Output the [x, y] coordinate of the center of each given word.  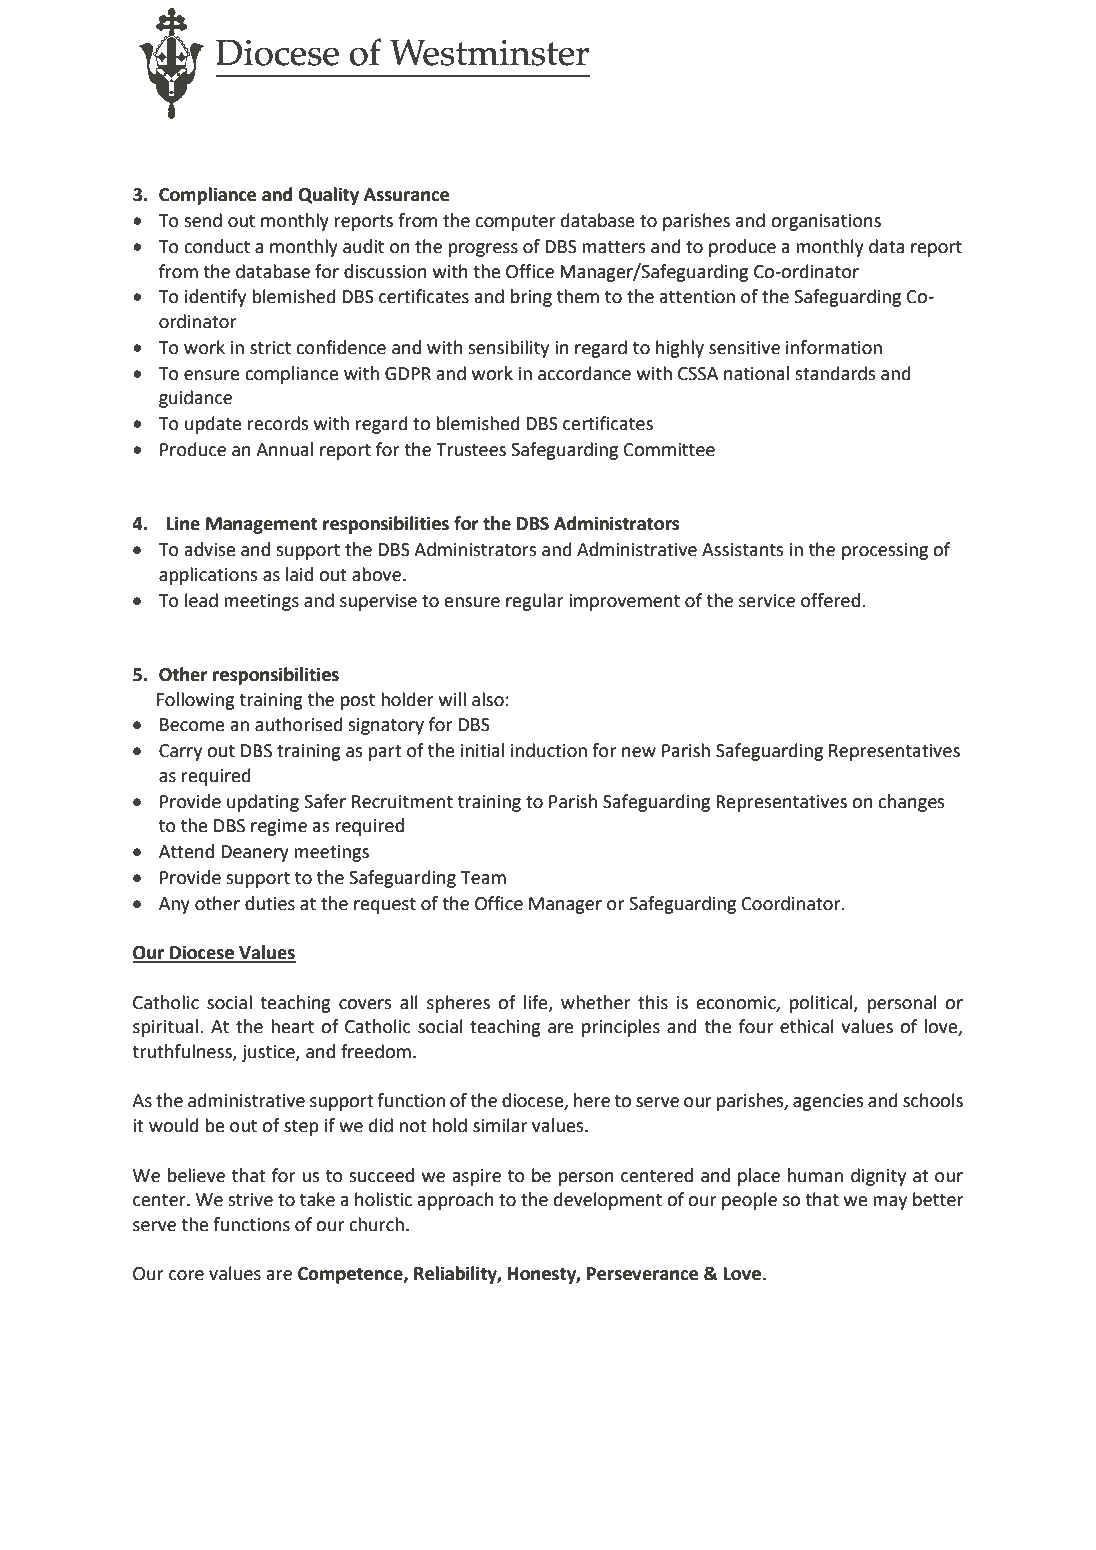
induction [549, 750]
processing [885, 551]
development [608, 1201]
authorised [299, 724]
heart [292, 1026]
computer [515, 223]
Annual [284, 449]
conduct [217, 246]
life [537, 1003]
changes [911, 803]
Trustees [471, 450]
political [822, 1004]
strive [250, 1200]
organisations [826, 222]
